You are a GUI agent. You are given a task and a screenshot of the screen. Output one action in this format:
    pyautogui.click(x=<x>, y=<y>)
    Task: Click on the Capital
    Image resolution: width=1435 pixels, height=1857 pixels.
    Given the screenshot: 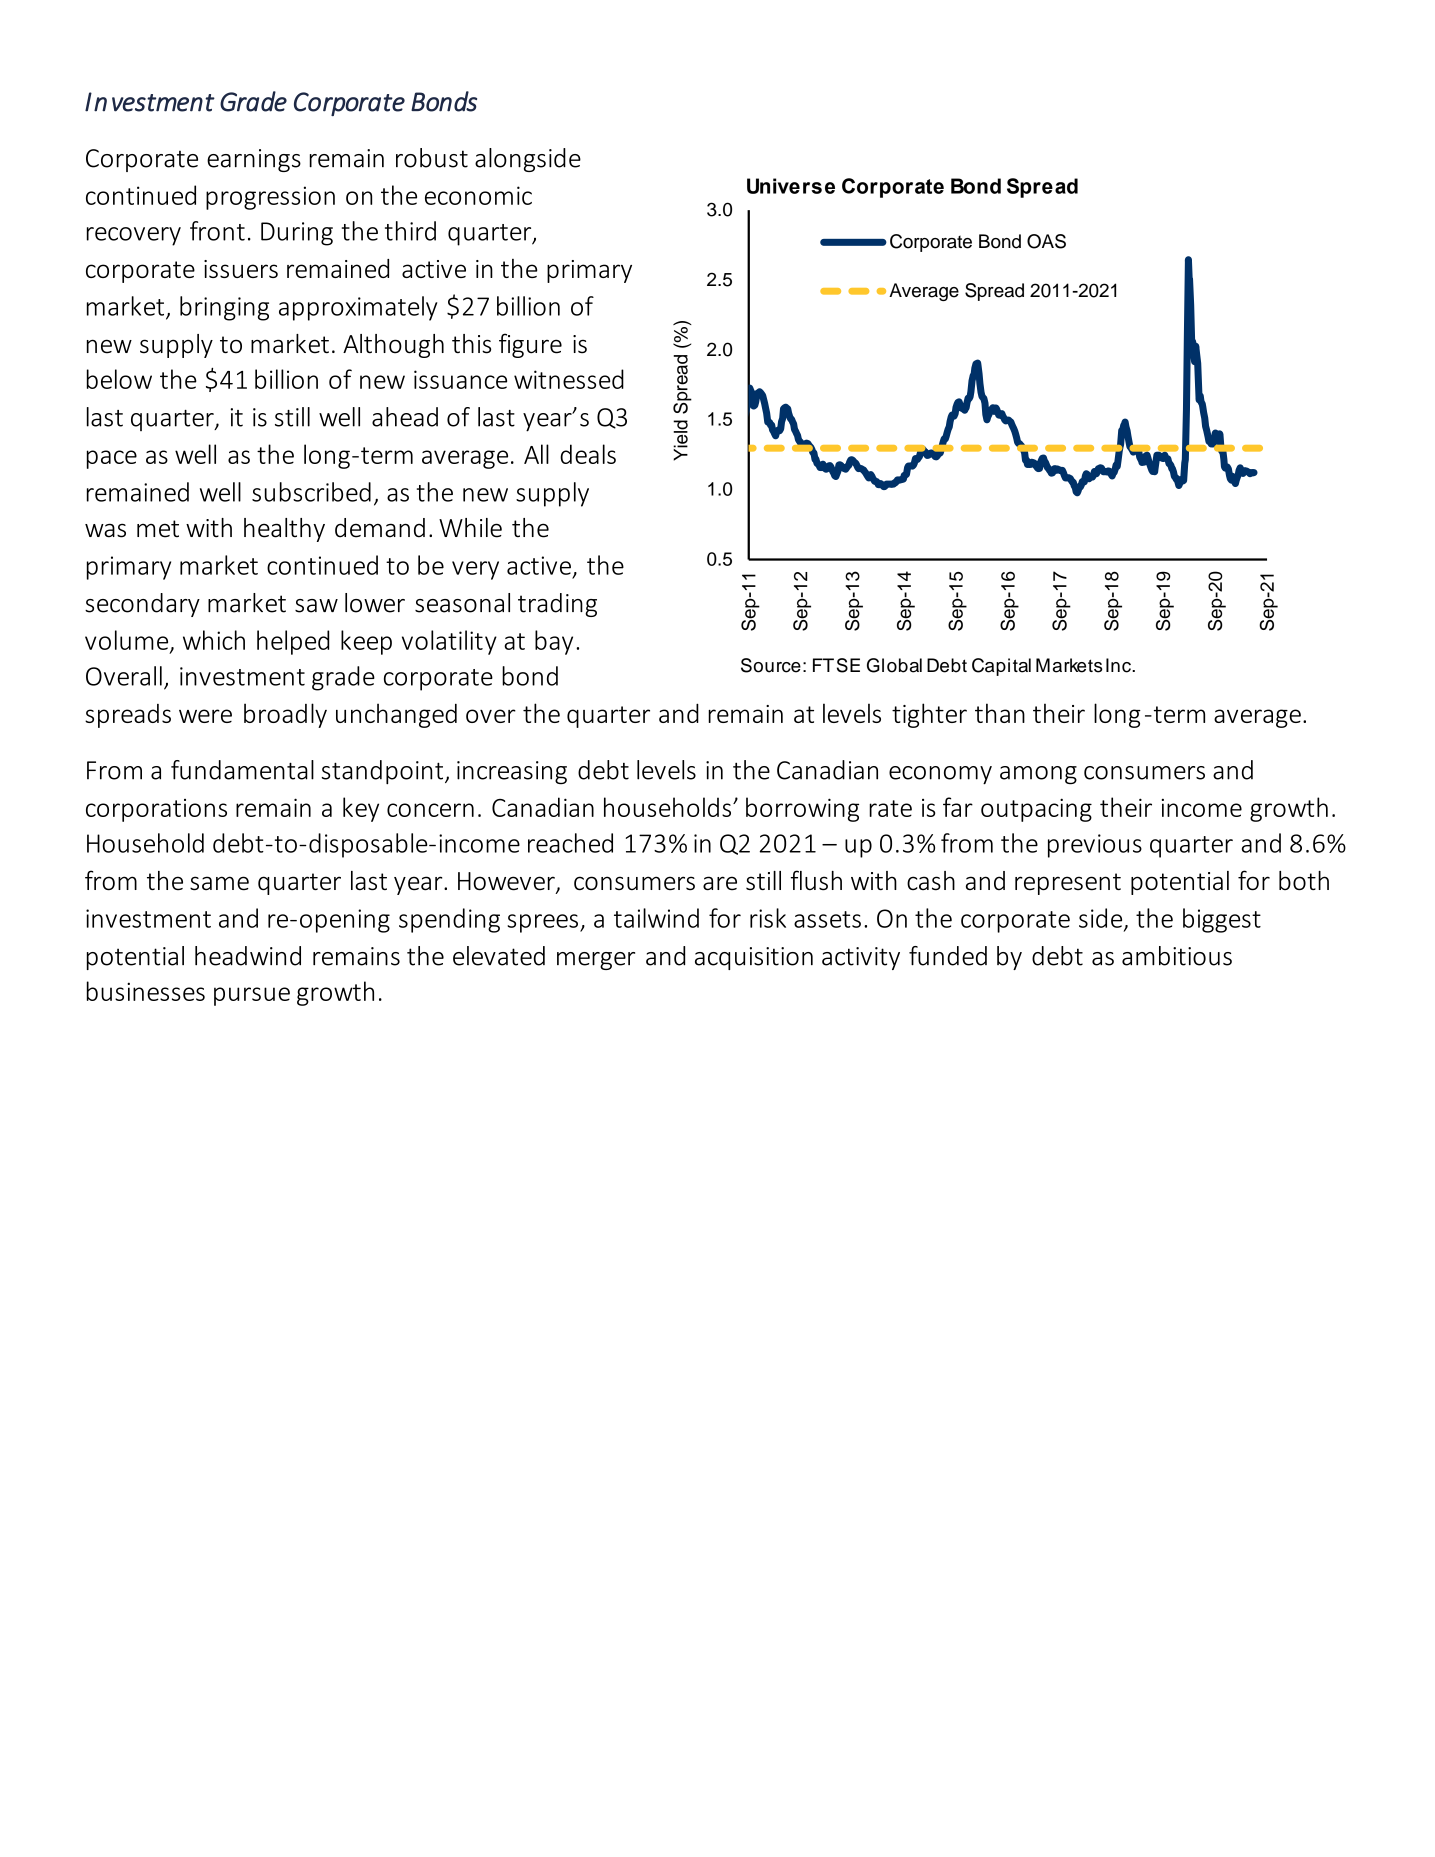 What is the action you would take?
    pyautogui.click(x=1001, y=667)
